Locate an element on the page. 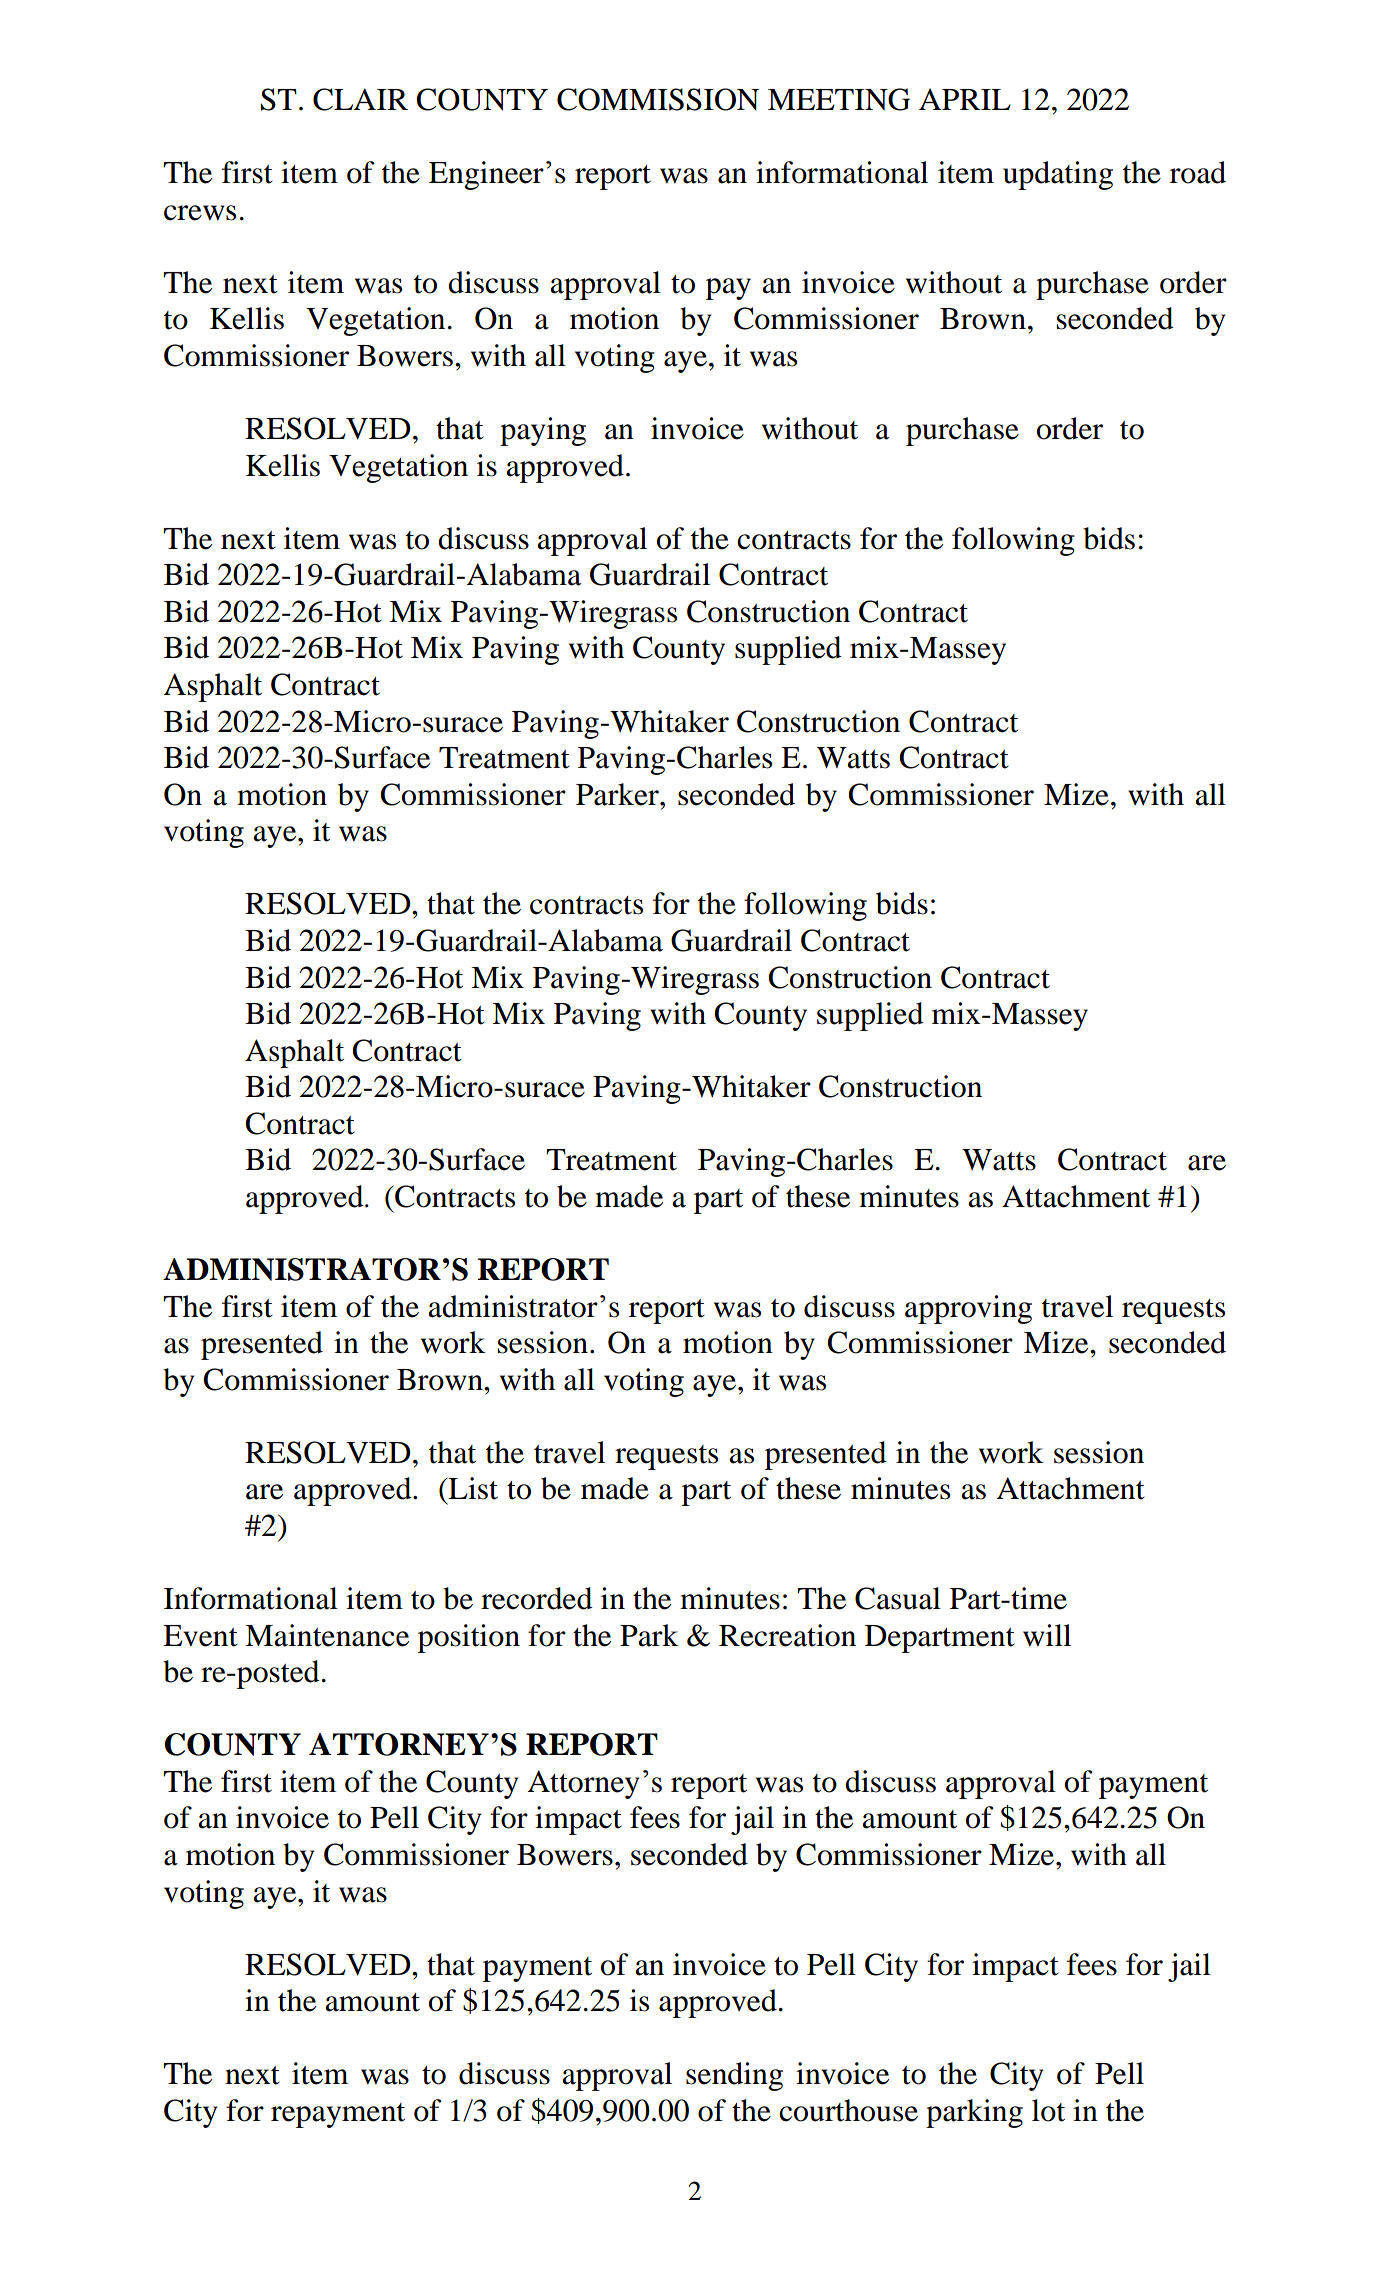 This document has height=2289, width=1390. Maintenance is located at coordinates (327, 1635).
